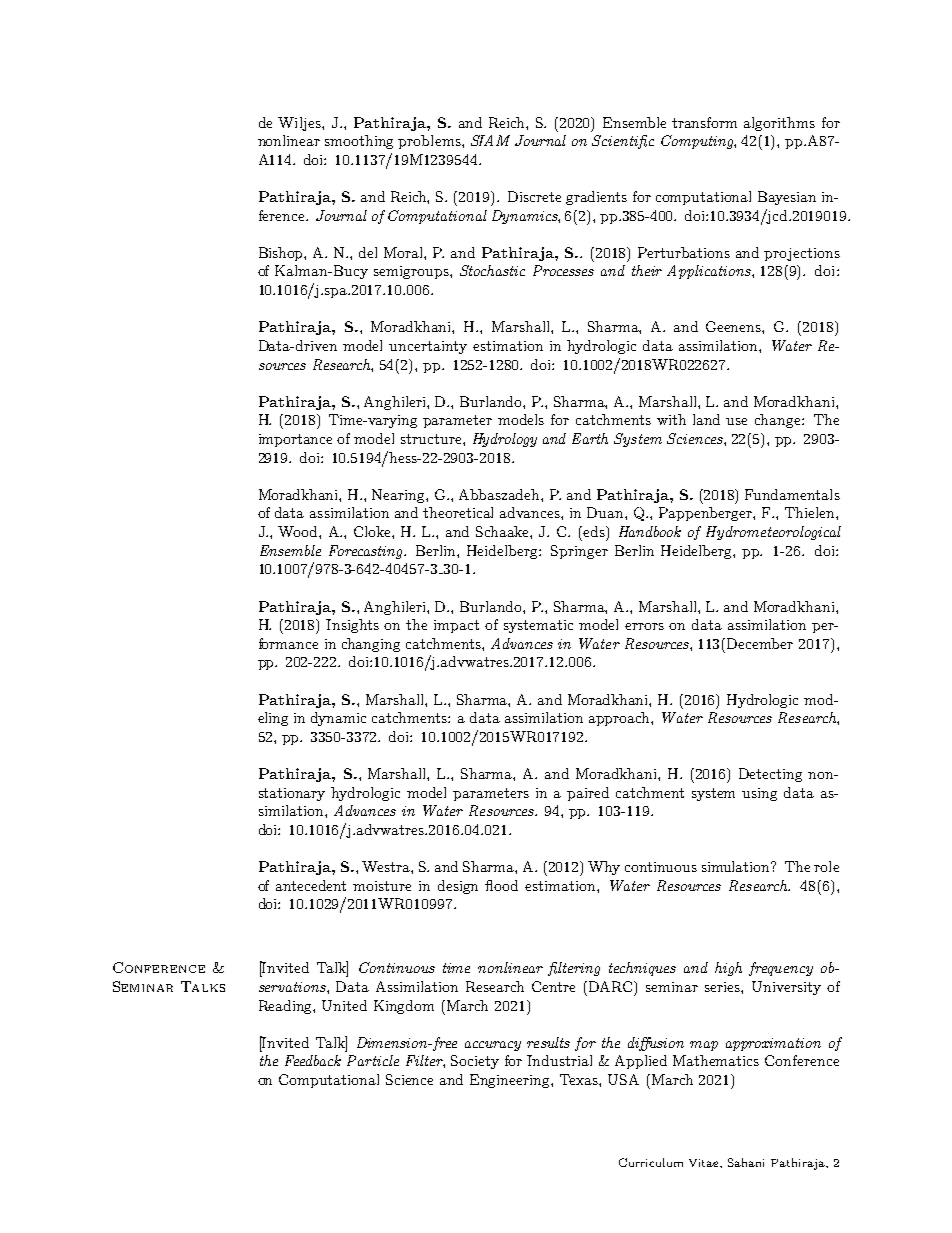 The width and height of the screenshot is (952, 1233). What do you see at coordinates (371, 645) in the screenshot?
I see `changing` at bounding box center [371, 645].
